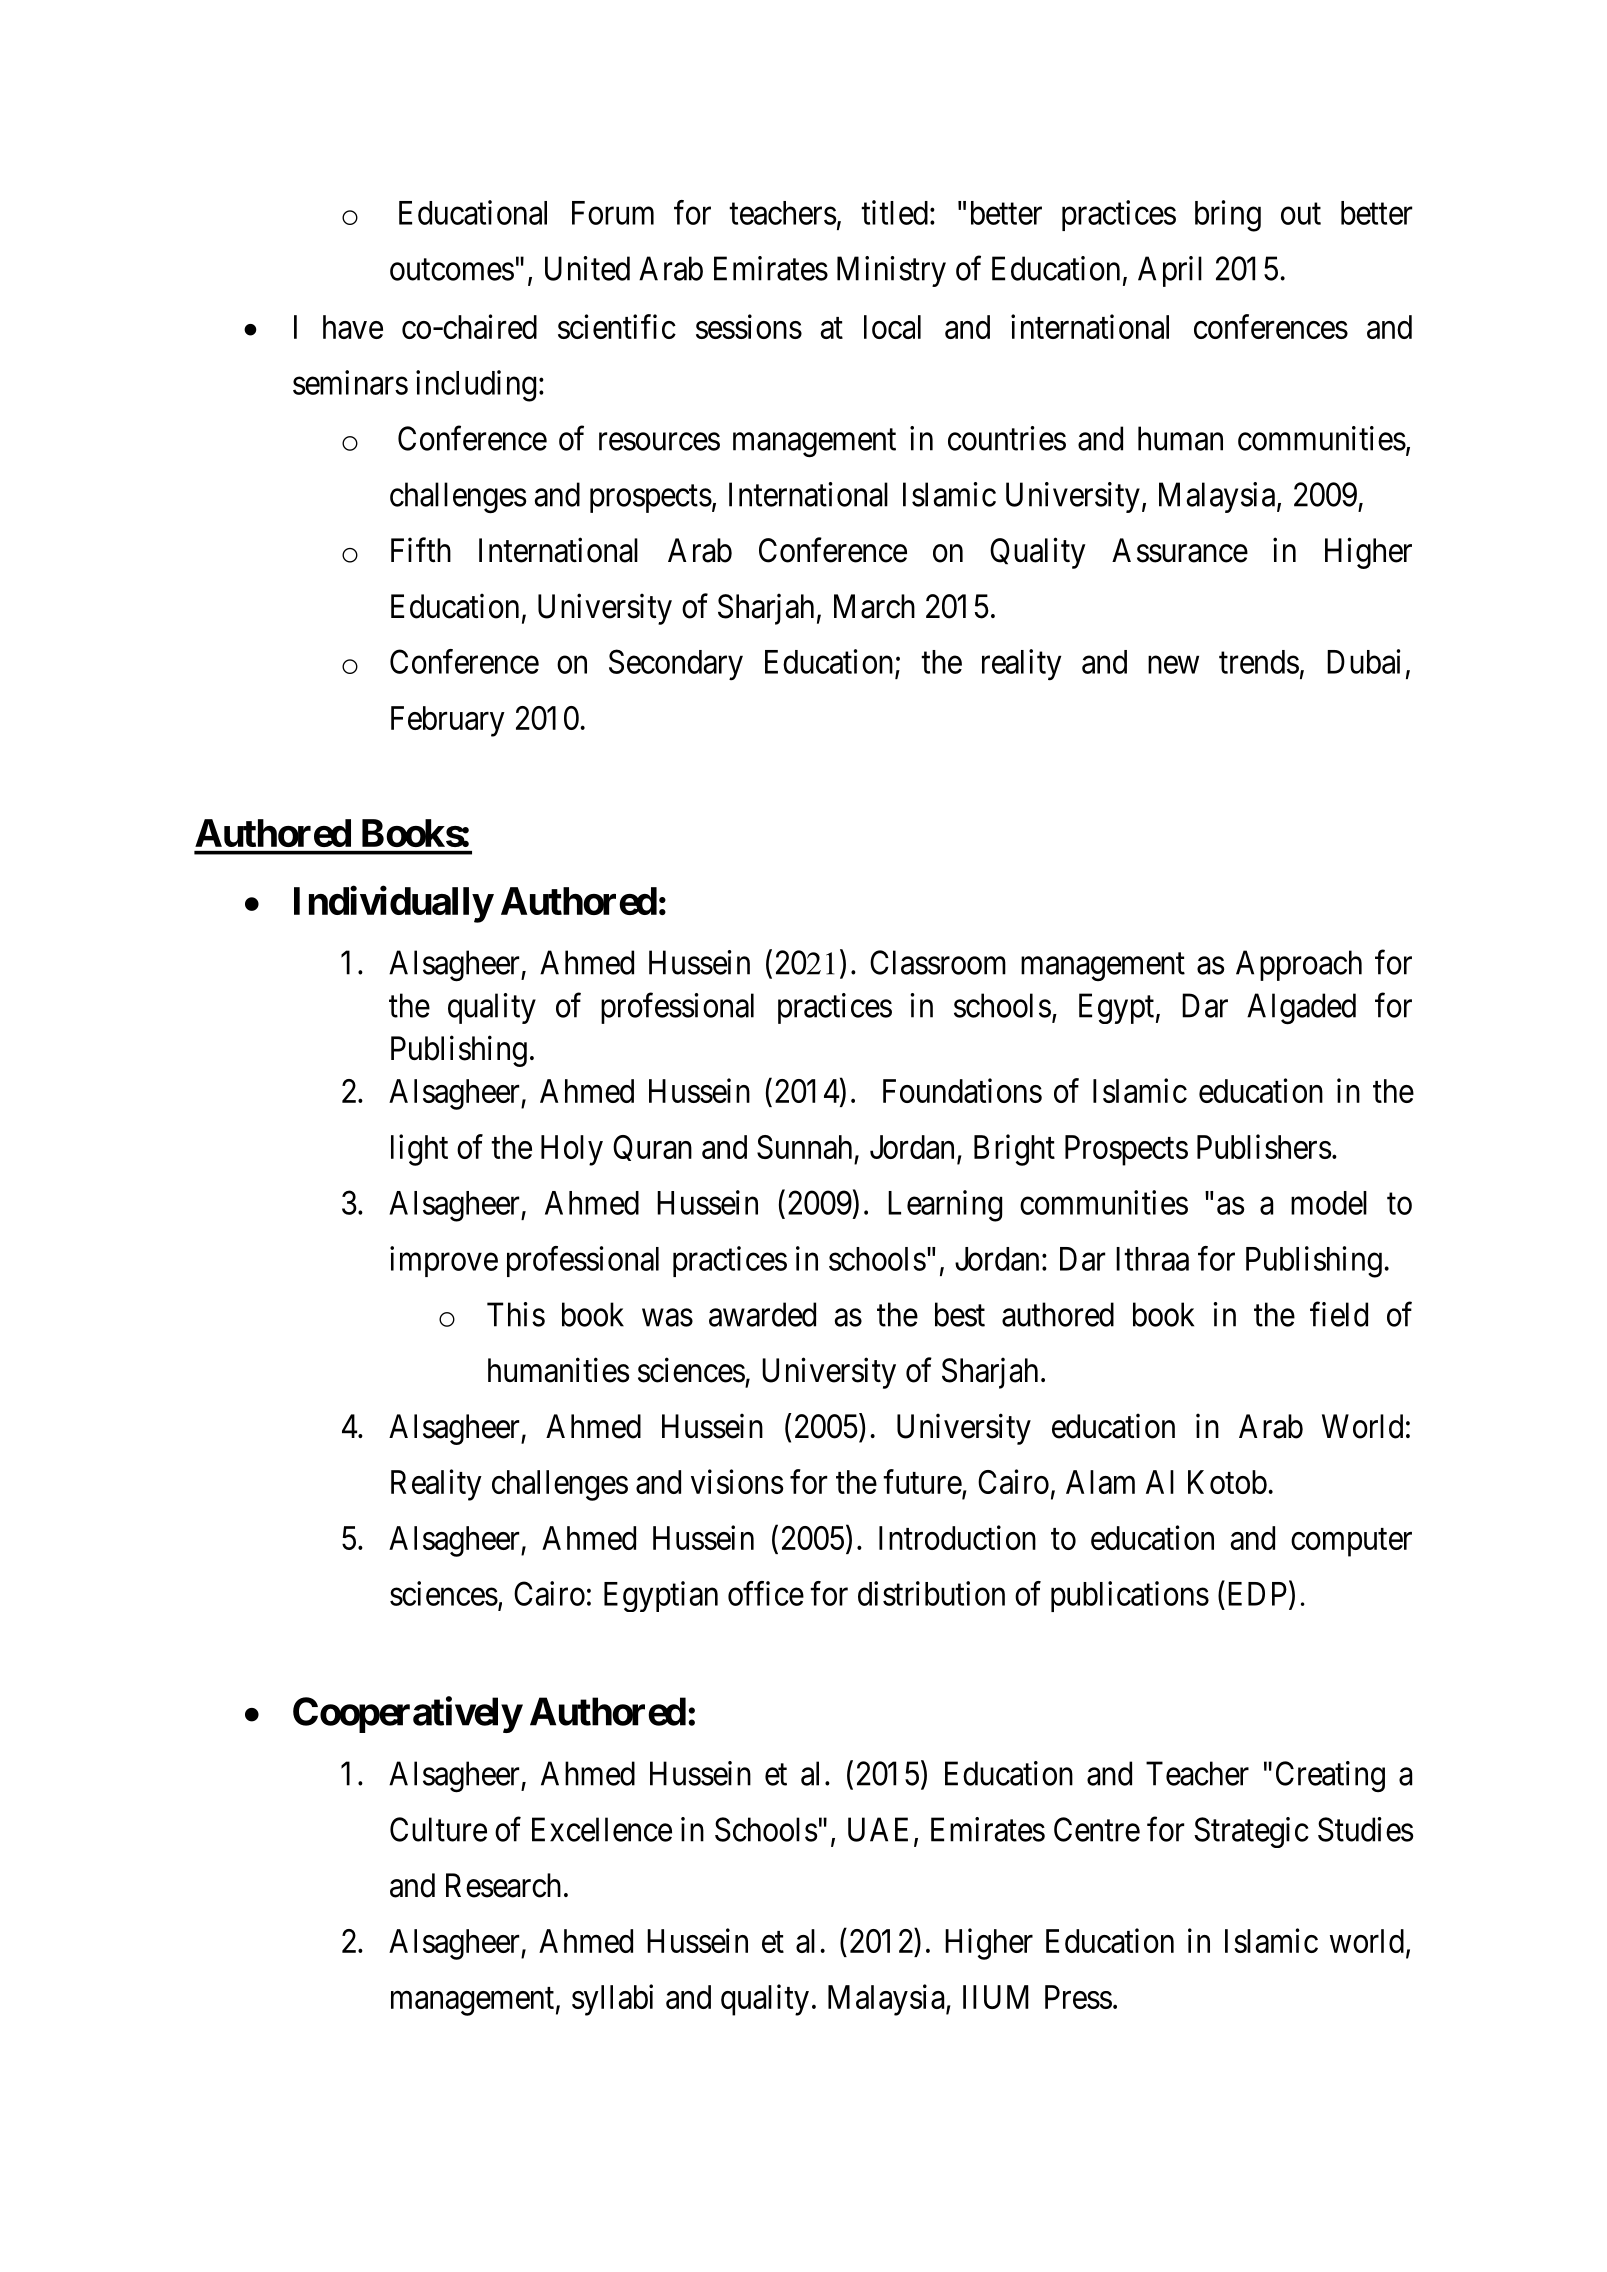 Image resolution: width=1607 pixels, height=2272 pixels. Describe the element at coordinates (448, 721) in the image. I see `February` at that location.
